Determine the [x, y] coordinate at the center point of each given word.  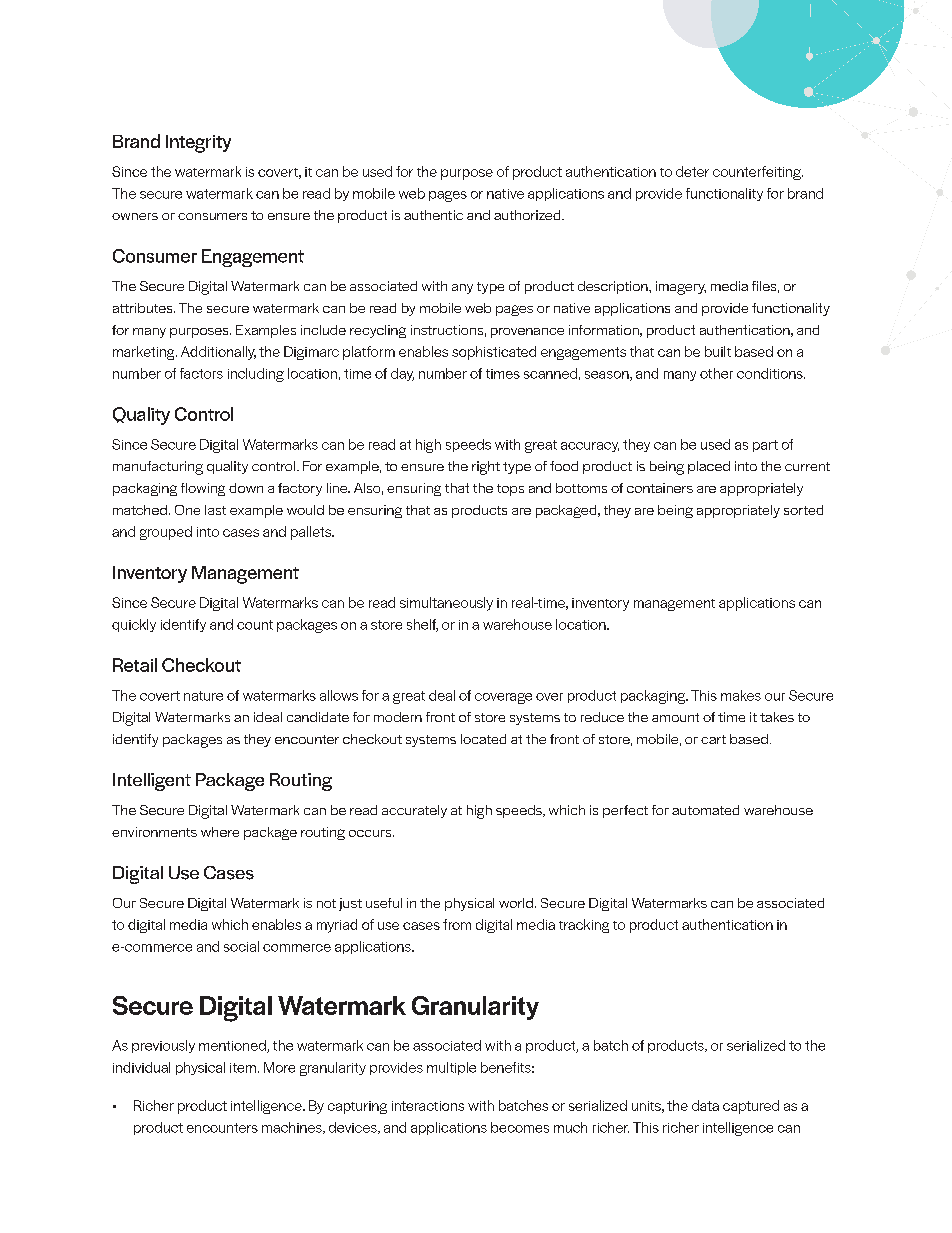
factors [201, 373]
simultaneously [446, 604]
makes [741, 695]
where [220, 832]
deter [692, 171]
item [243, 1068]
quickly [134, 625]
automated [705, 810]
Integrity [198, 144]
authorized [528, 215]
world [516, 903]
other [716, 373]
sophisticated [494, 353]
